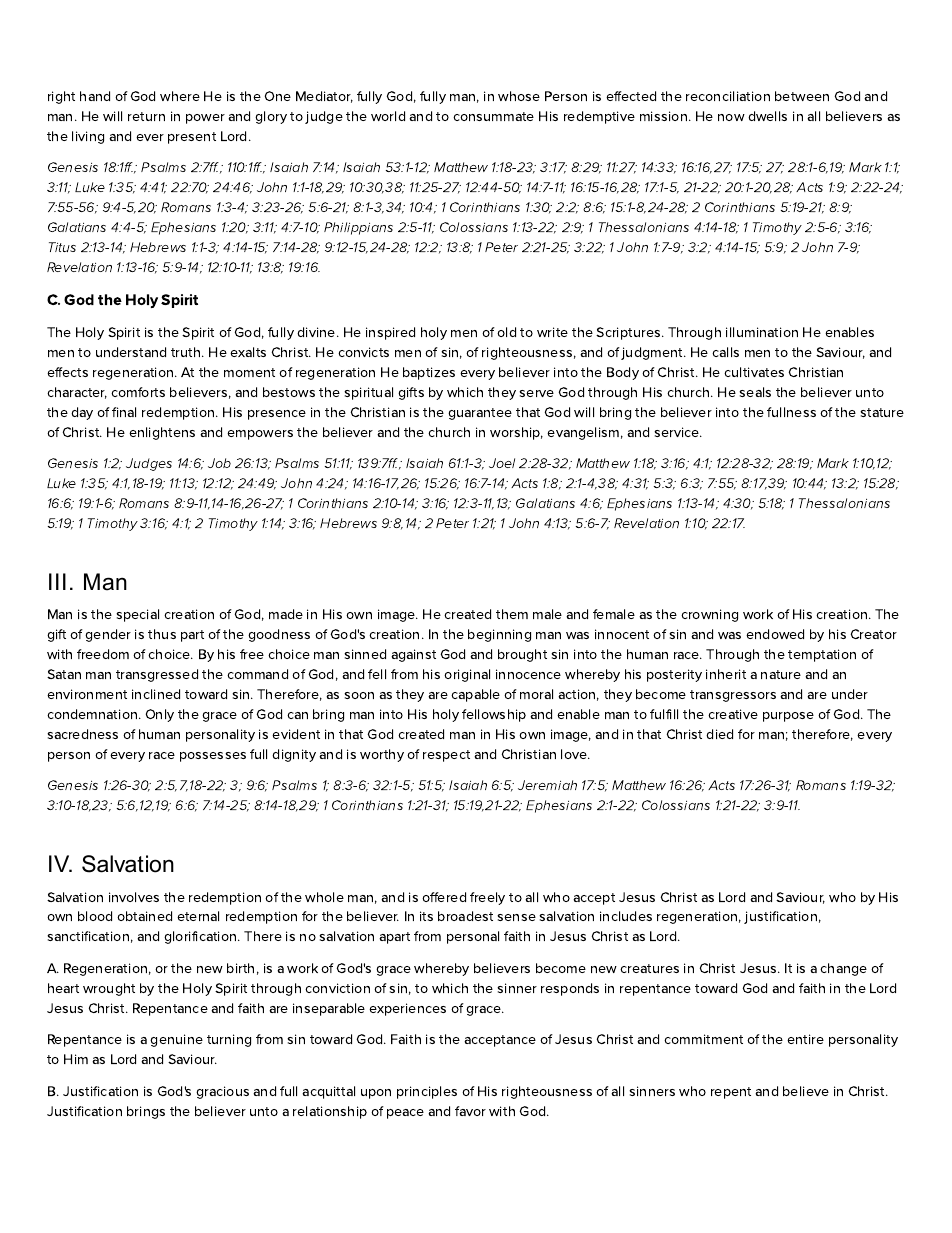 The width and height of the image is (952, 1233). I want to click on offered, so click(444, 897).
